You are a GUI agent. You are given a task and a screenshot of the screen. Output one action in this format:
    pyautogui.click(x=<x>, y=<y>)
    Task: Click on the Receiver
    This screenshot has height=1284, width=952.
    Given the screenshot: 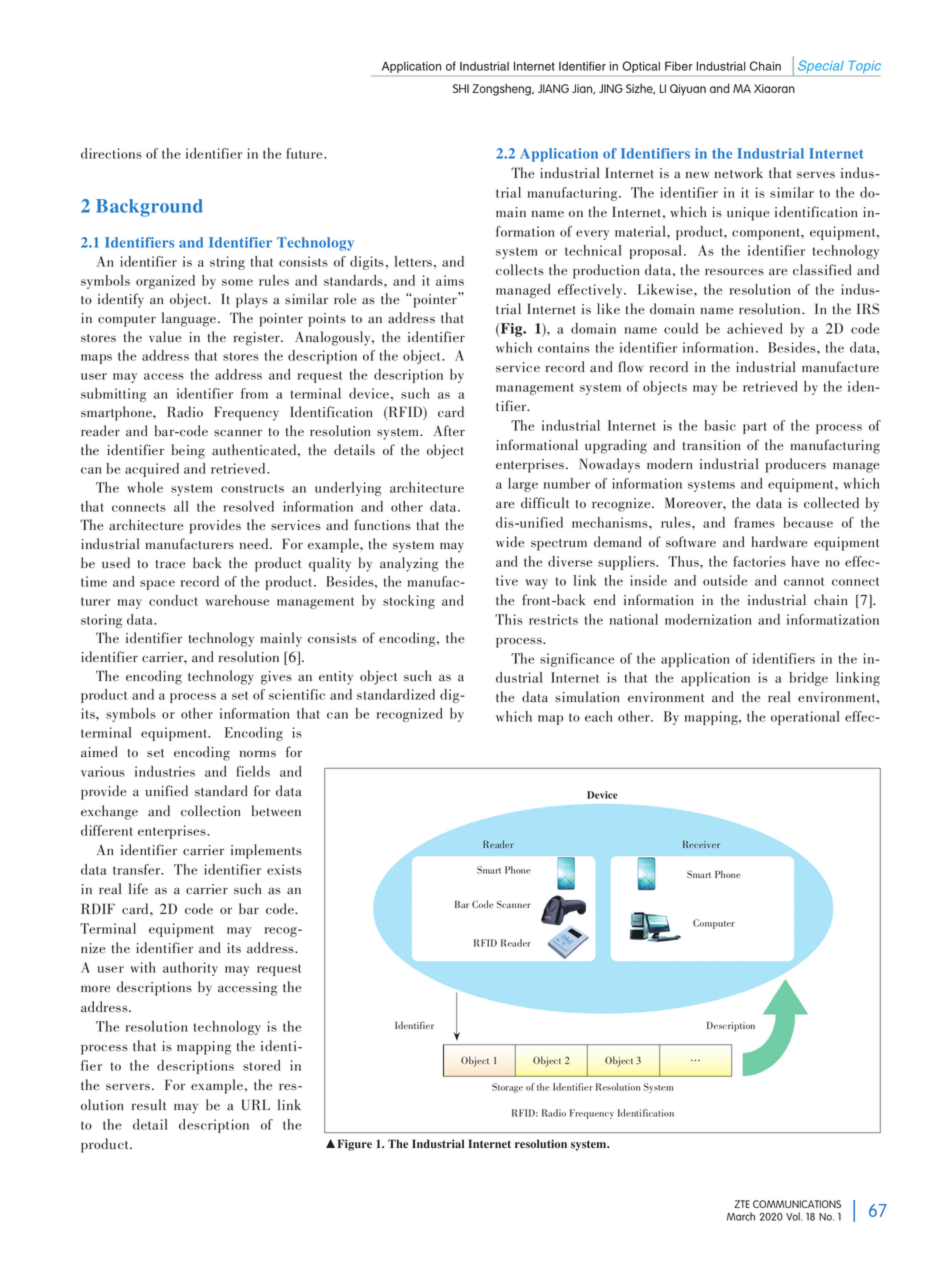 What is the action you would take?
    pyautogui.click(x=701, y=844)
